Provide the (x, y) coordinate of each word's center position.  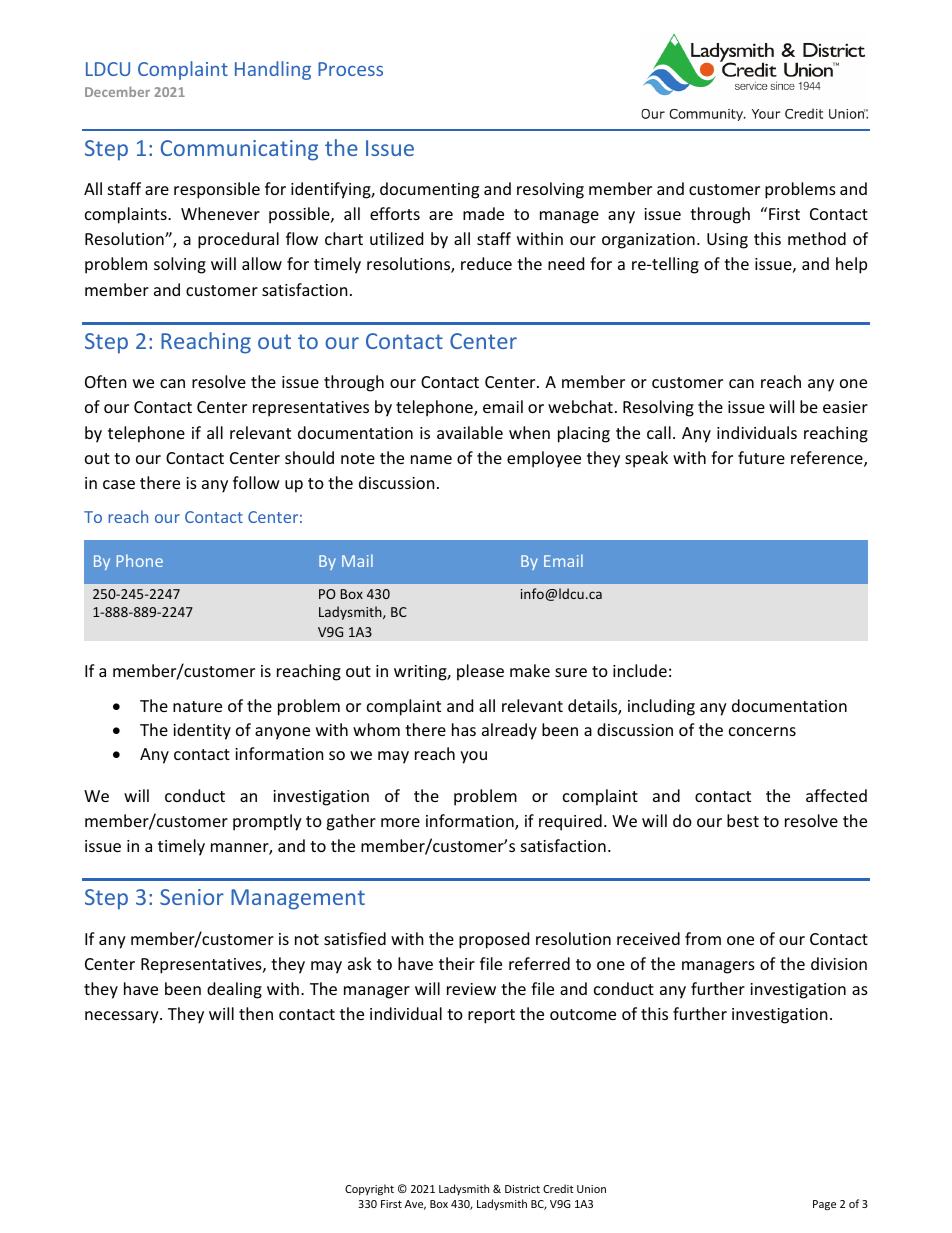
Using (727, 241)
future (761, 457)
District (522, 1189)
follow (256, 482)
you (473, 757)
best (743, 820)
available (470, 432)
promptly (267, 822)
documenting (429, 190)
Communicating (239, 150)
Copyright (369, 1189)
